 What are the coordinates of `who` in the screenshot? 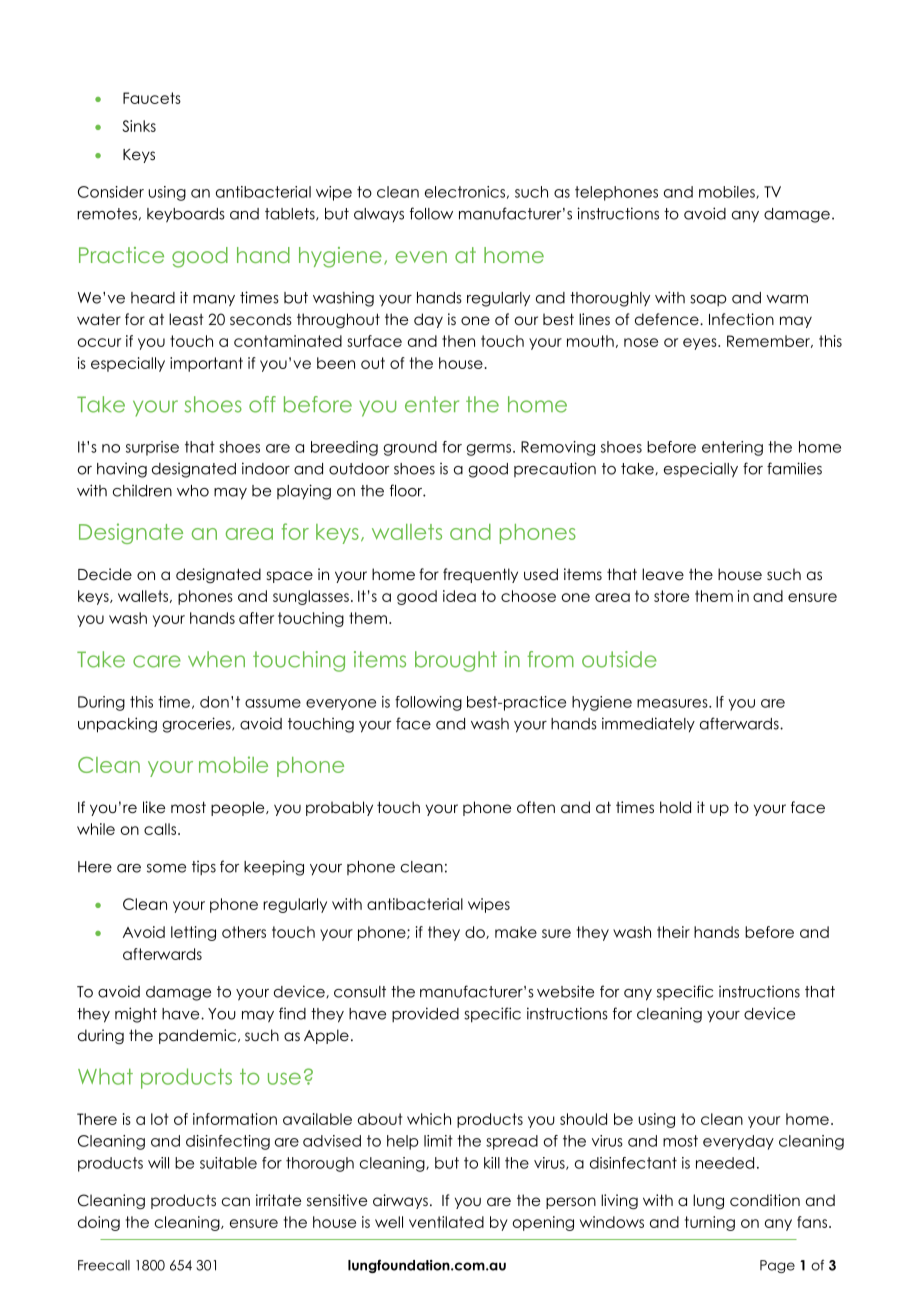 It's located at (193, 491).
